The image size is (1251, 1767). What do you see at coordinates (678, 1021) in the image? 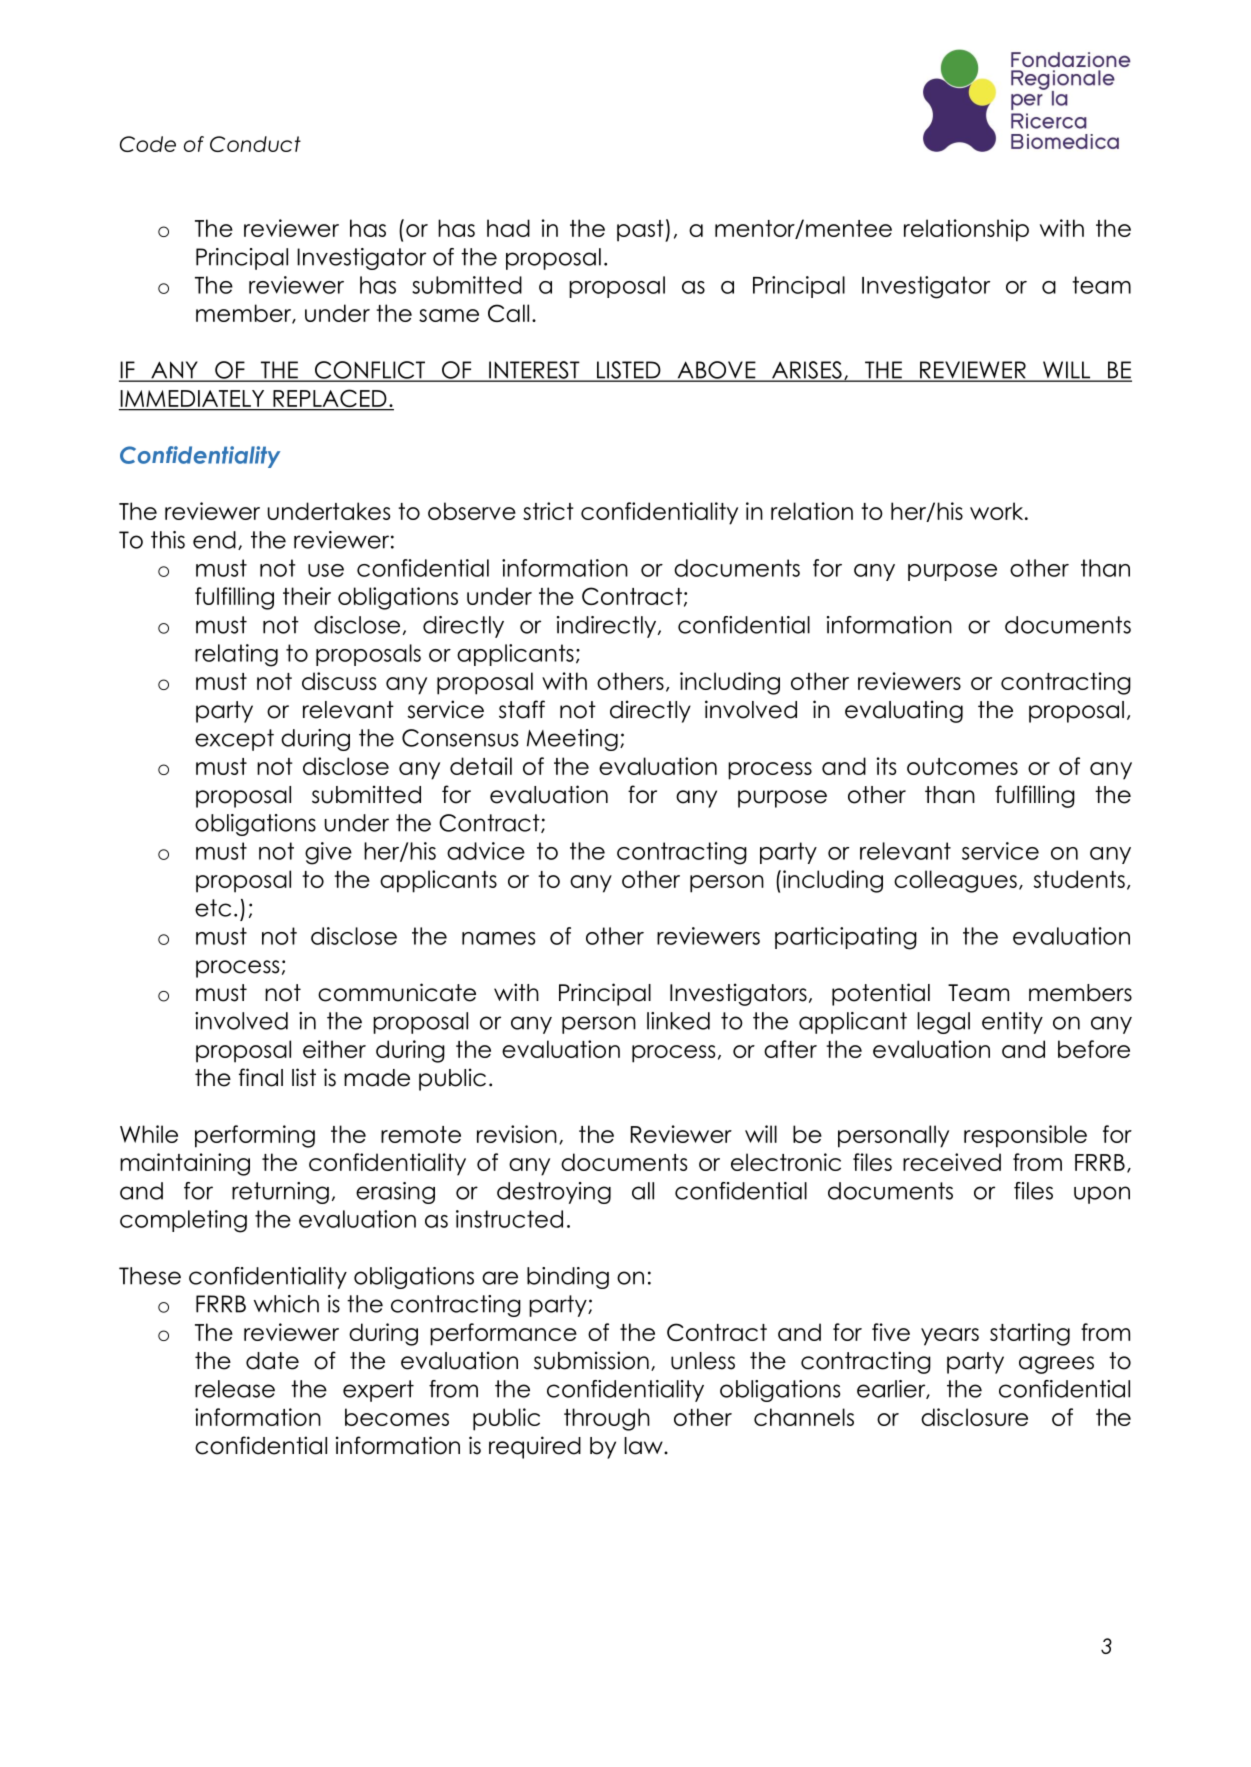
I see `linked` at bounding box center [678, 1021].
